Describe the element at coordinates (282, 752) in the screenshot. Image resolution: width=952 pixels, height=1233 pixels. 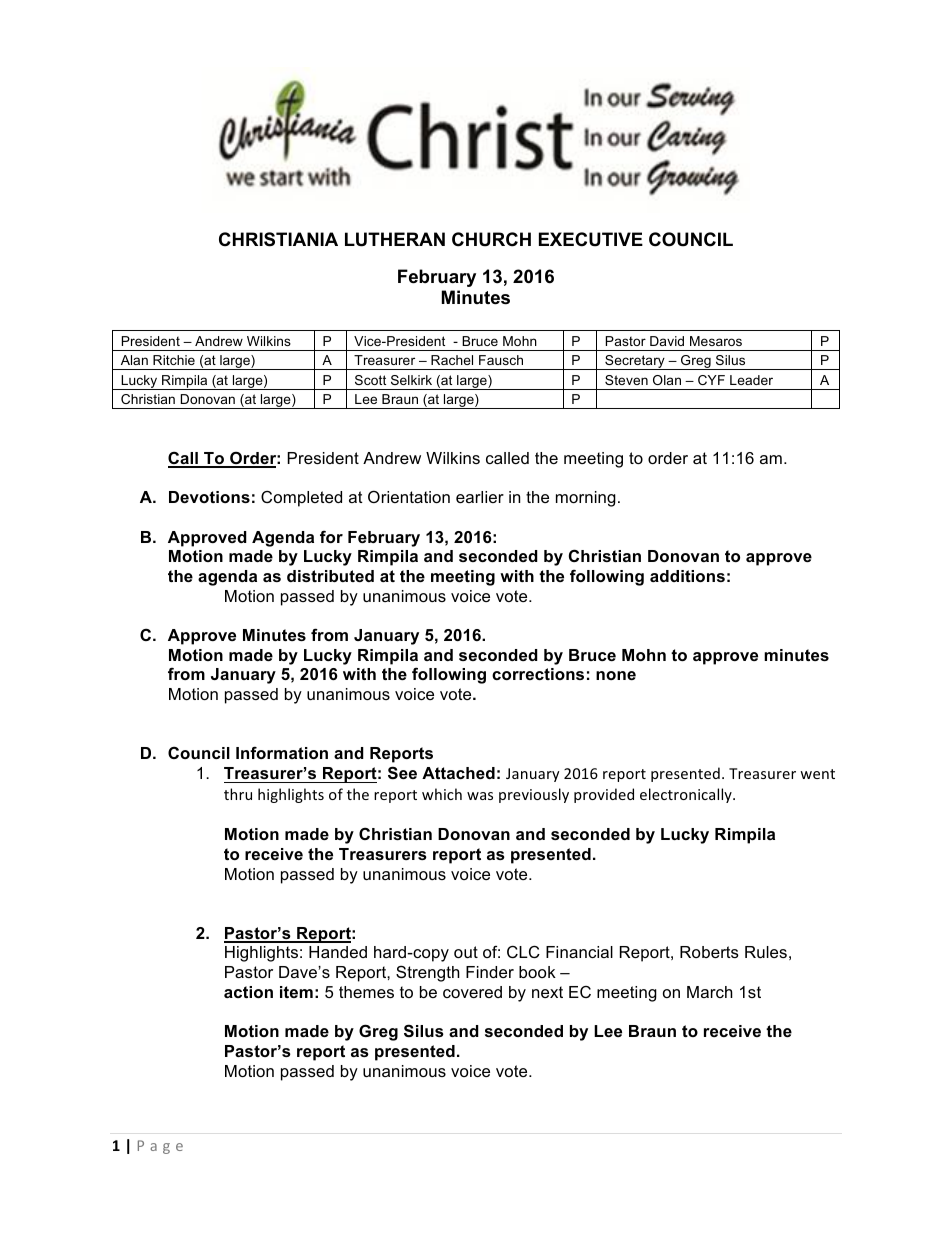
I see `Information` at that location.
